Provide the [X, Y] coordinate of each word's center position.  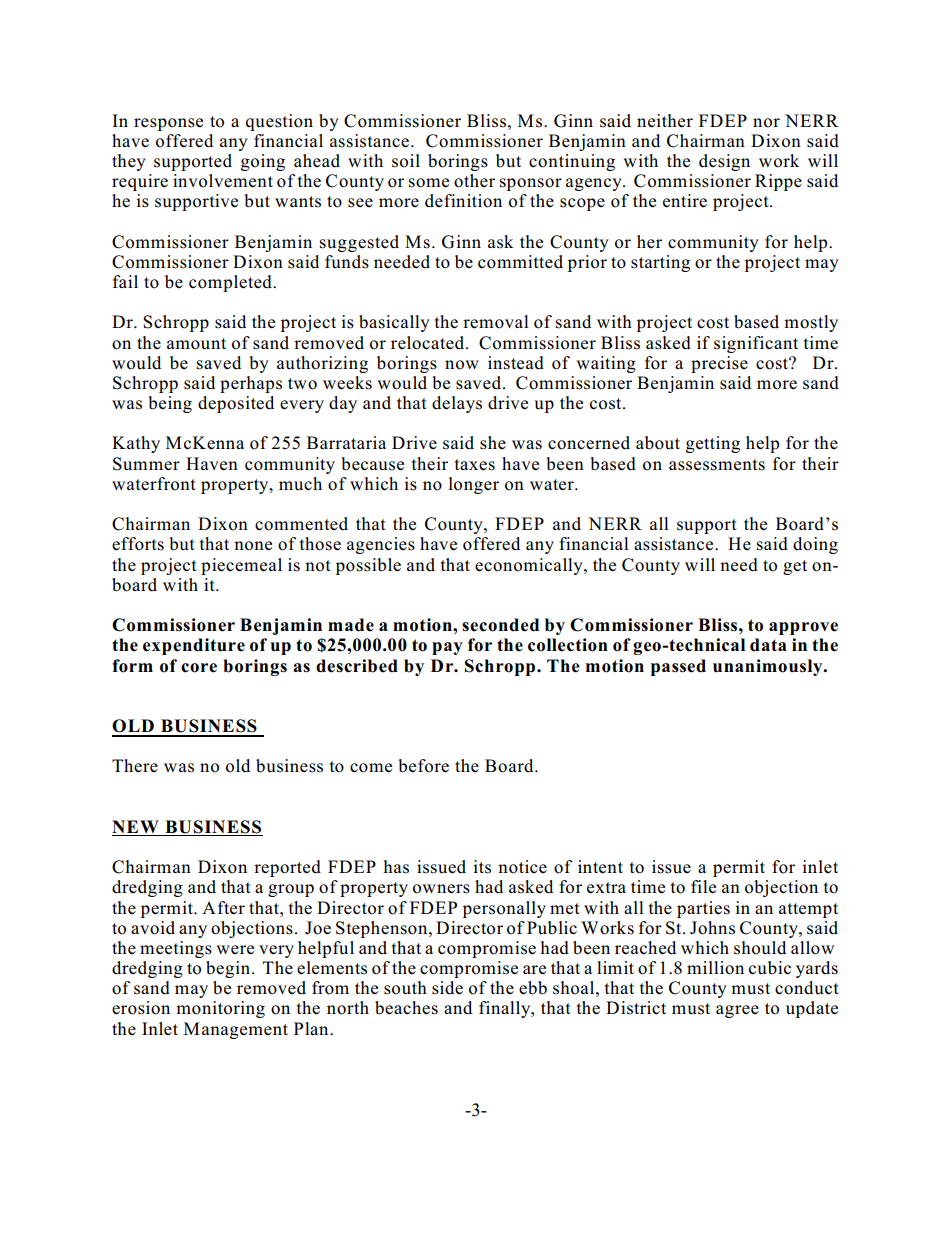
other [474, 181]
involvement [223, 181]
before [423, 766]
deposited [236, 404]
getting [713, 444]
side [447, 988]
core [199, 668]
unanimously [769, 667]
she [493, 443]
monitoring [220, 1009]
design [724, 162]
